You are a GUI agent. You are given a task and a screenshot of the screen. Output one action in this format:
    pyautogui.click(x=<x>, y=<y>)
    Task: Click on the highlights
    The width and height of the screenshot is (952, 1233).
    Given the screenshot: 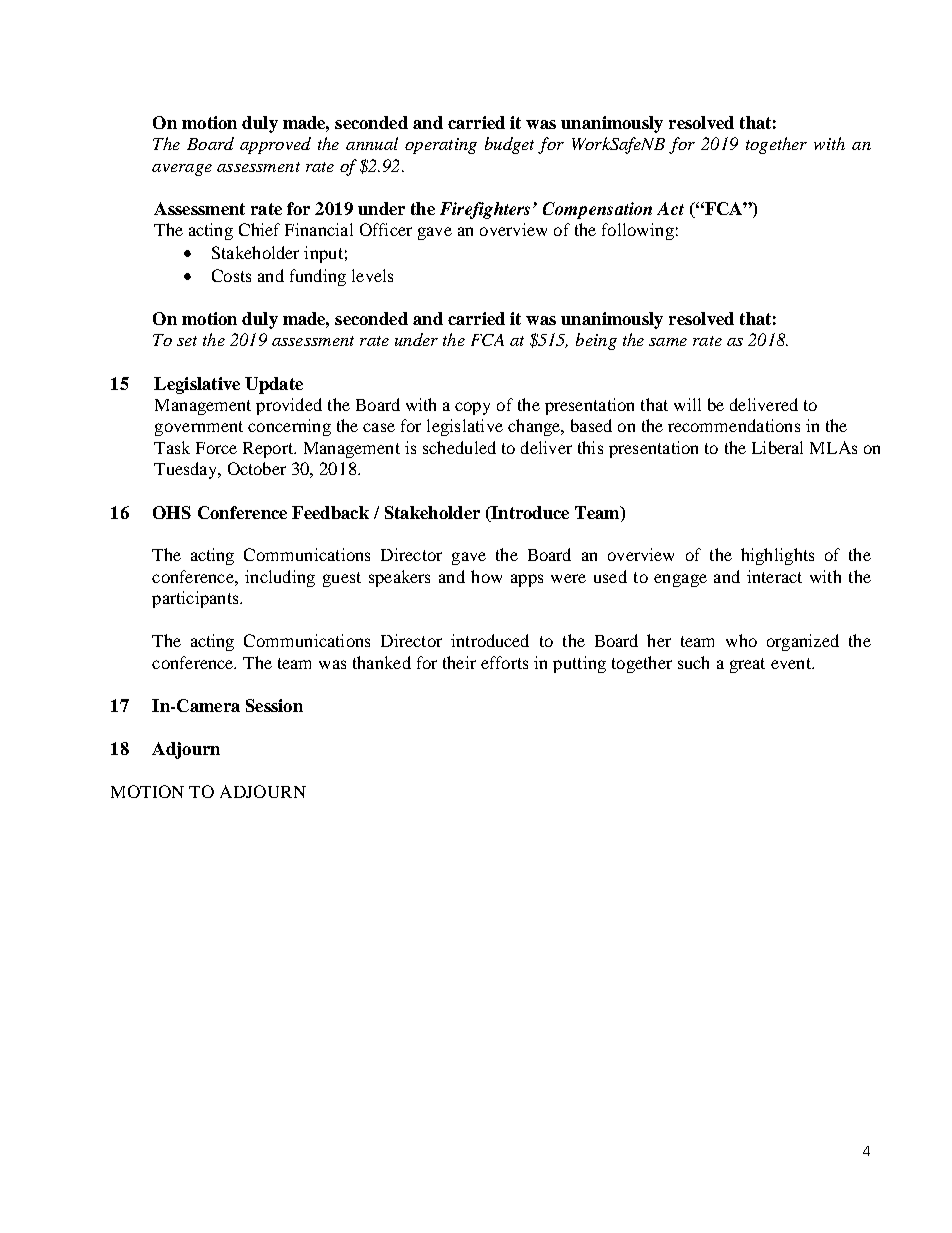 What is the action you would take?
    pyautogui.click(x=777, y=556)
